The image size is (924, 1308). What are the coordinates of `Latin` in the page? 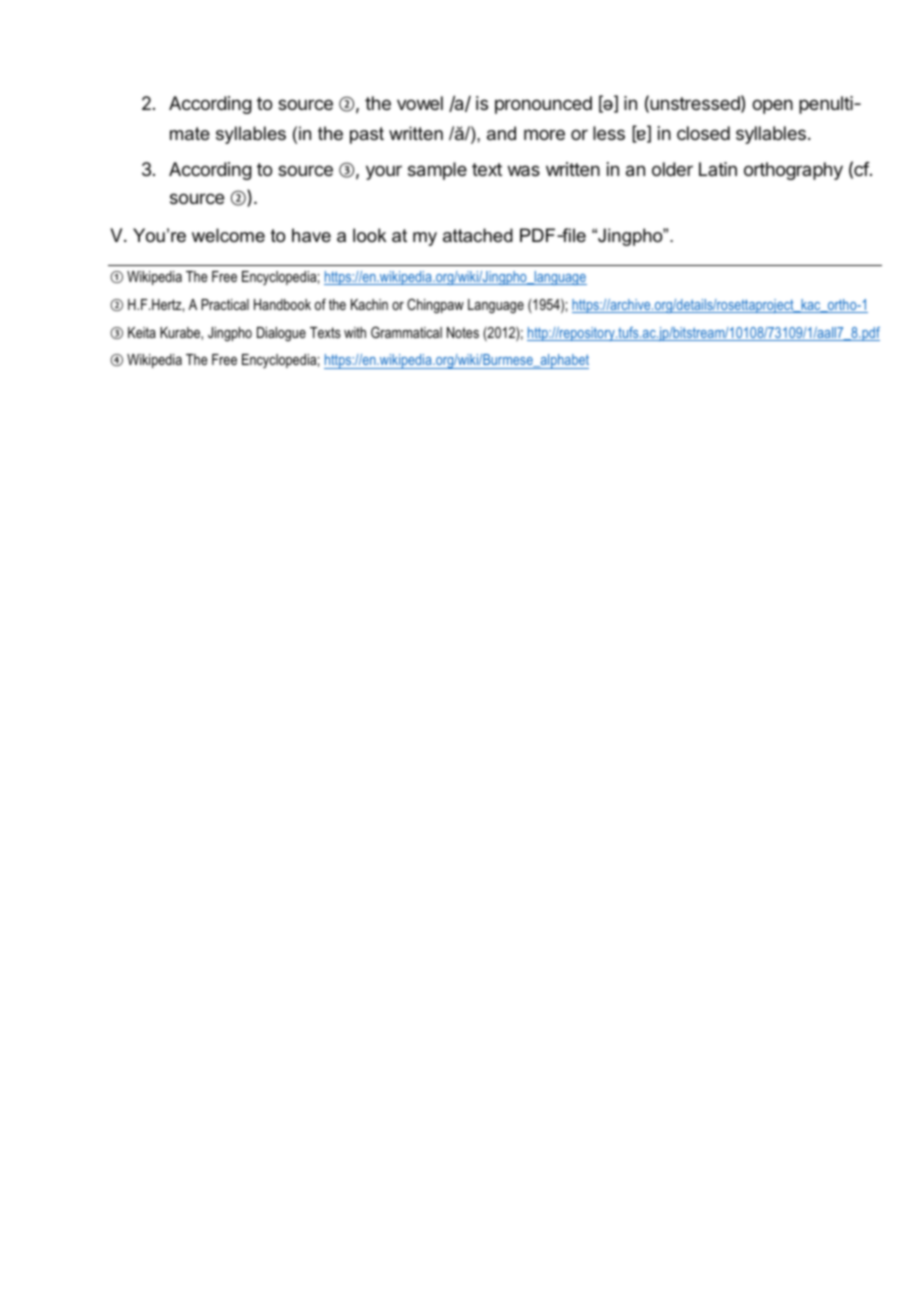 It's located at (718, 169).
